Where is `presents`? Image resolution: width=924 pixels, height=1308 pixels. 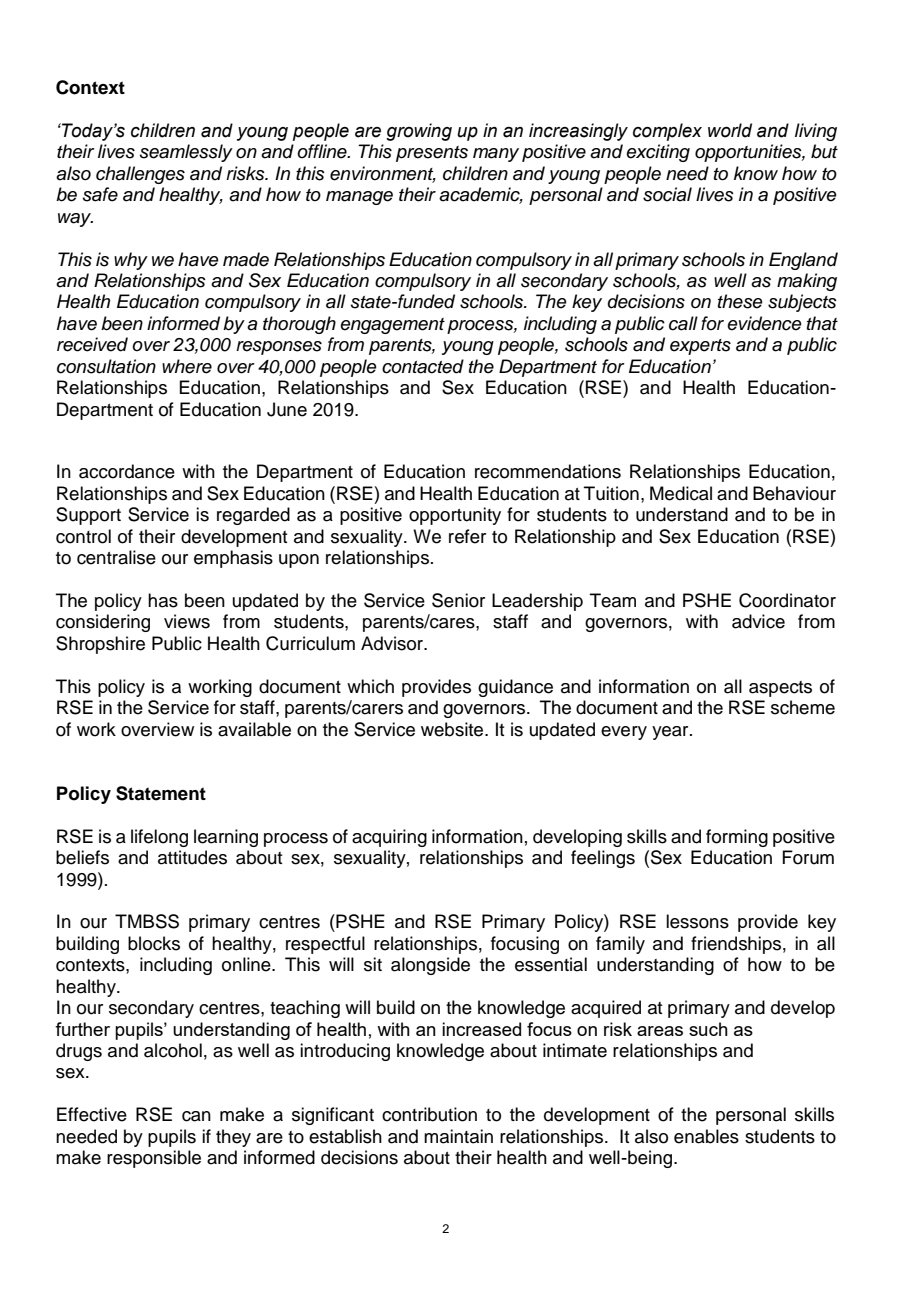
presents is located at coordinates (432, 154).
